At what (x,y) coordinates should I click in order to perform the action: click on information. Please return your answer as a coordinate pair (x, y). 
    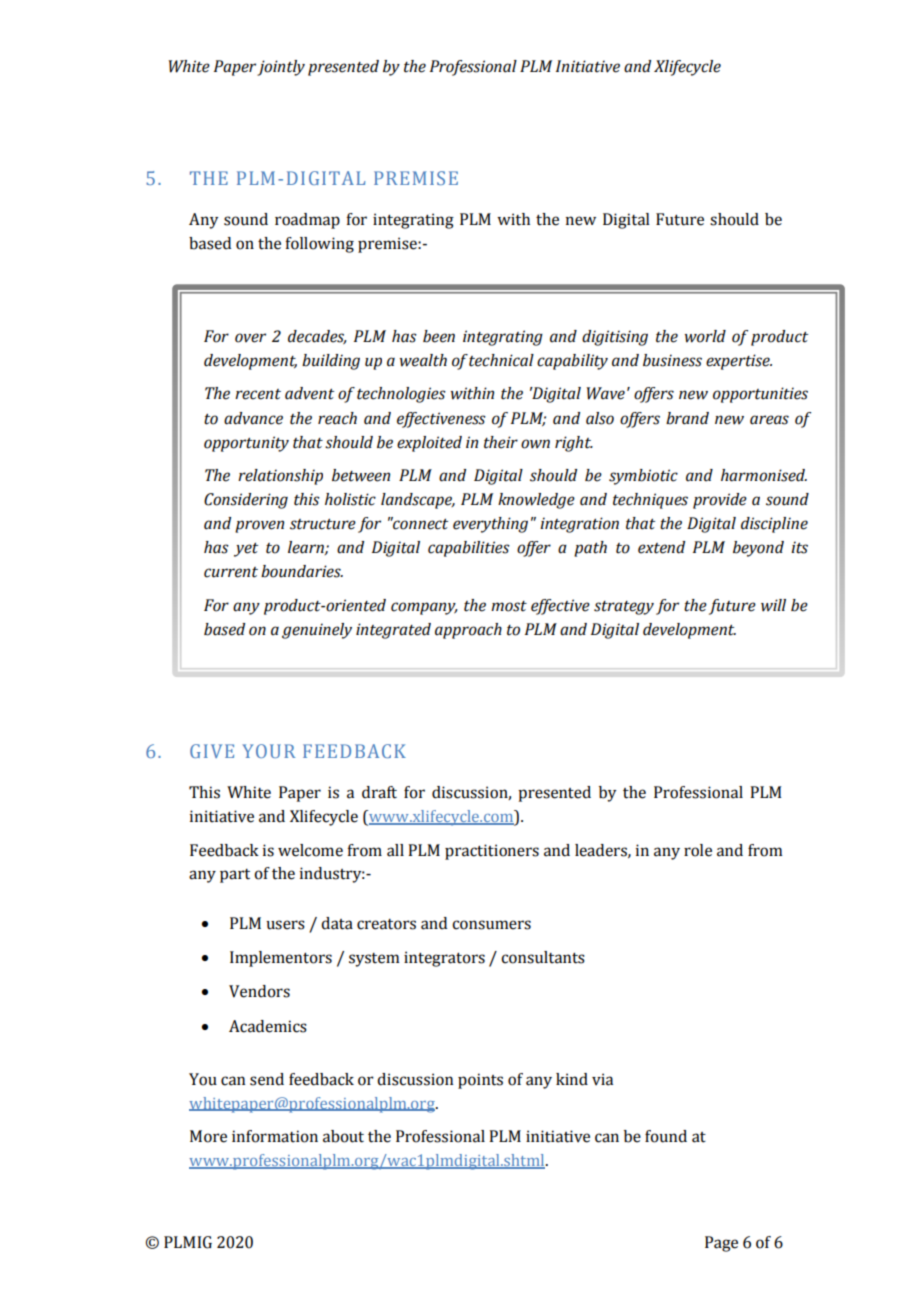
    Looking at the image, I should click on (275, 1136).
